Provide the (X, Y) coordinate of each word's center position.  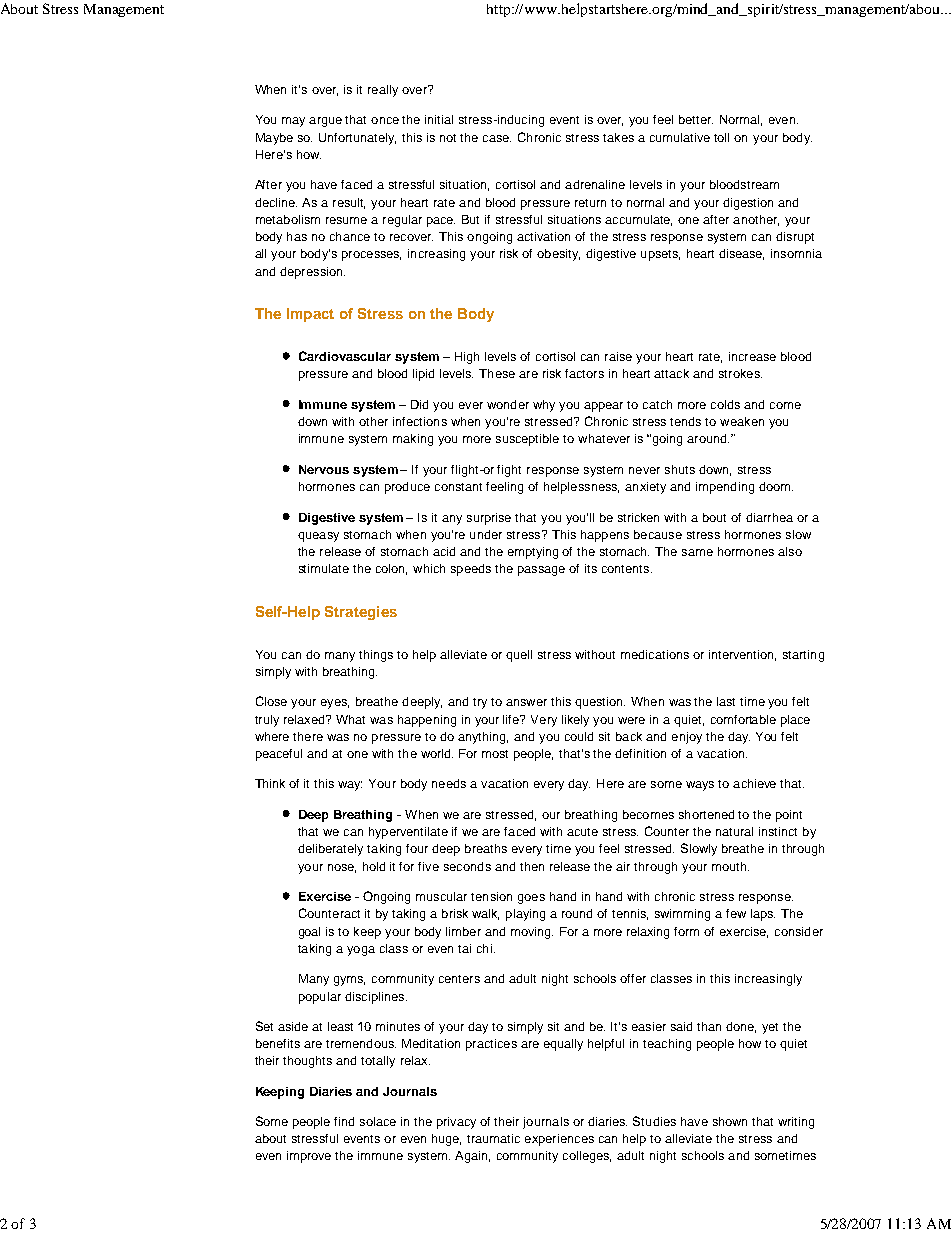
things (376, 656)
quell (519, 656)
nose (342, 868)
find (344, 1121)
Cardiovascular (345, 356)
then (532, 866)
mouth (730, 866)
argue (325, 122)
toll (721, 137)
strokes (740, 373)
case (497, 138)
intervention (742, 655)
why (544, 406)
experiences (559, 1140)
